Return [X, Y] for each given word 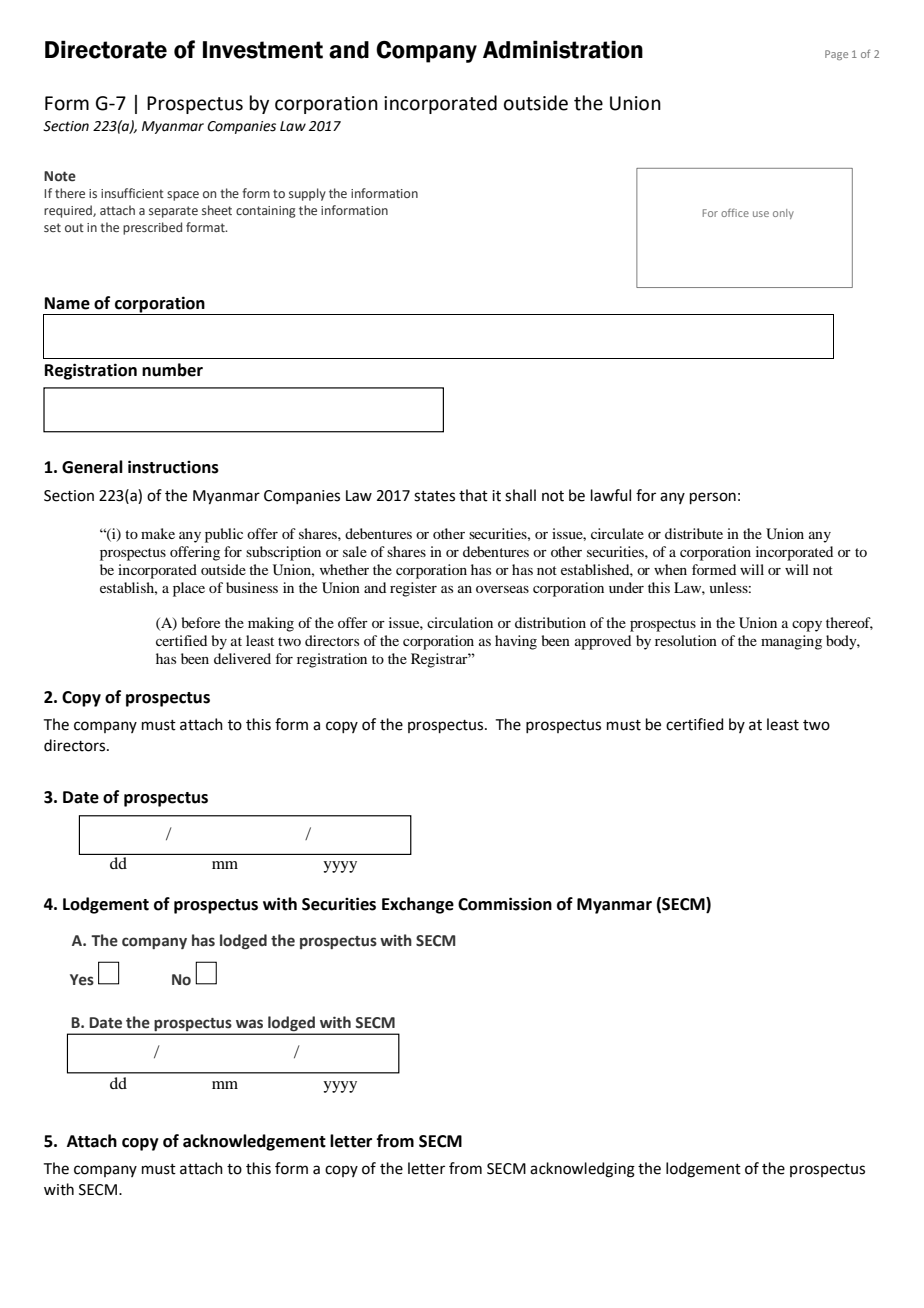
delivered [242, 658]
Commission [505, 904]
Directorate [106, 49]
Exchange [418, 905]
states [434, 496]
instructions [173, 467]
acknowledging [582, 1170]
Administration [563, 49]
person [713, 498]
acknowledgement [254, 1142]
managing [791, 642]
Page [836, 55]
